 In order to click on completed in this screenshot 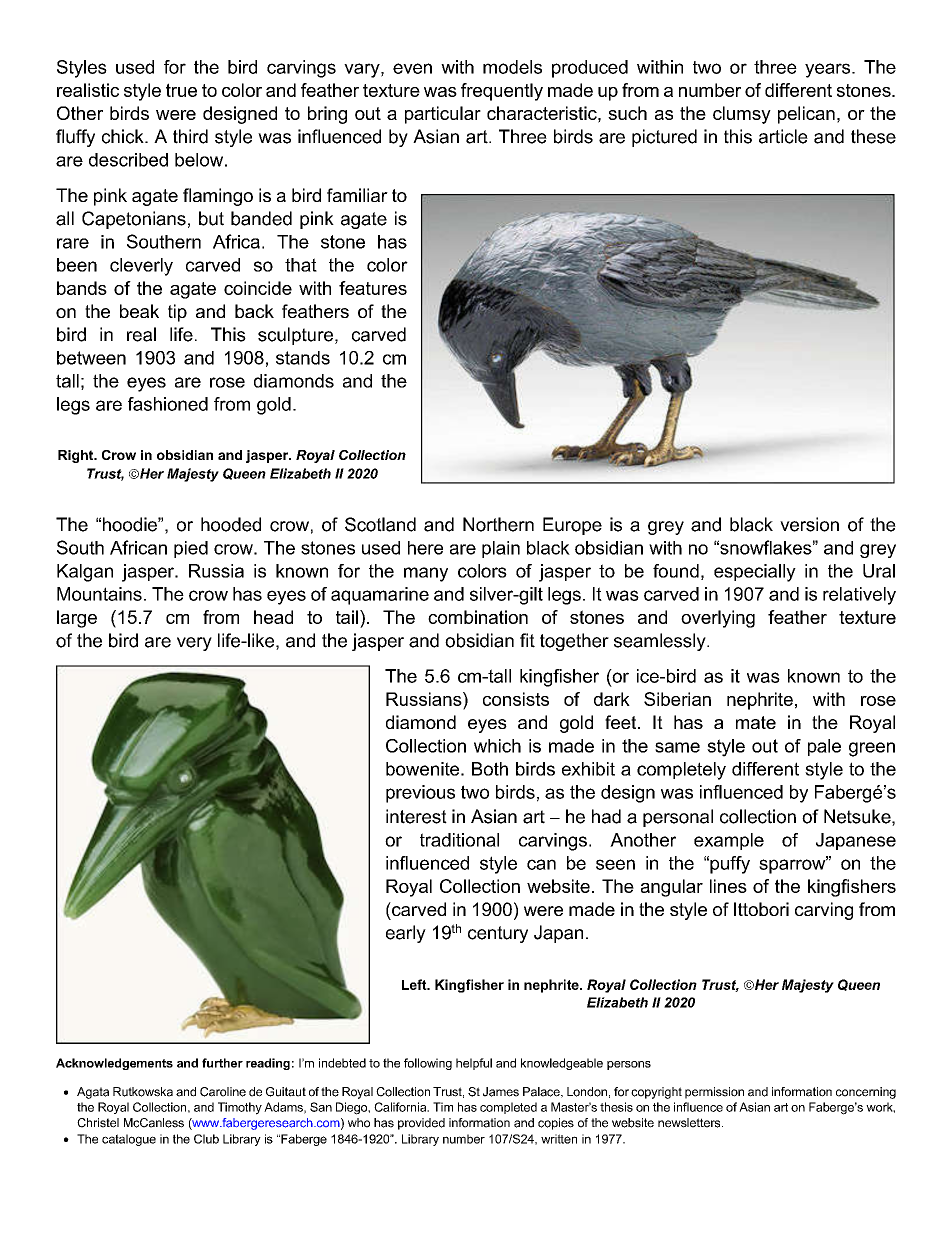, I will do `click(508, 1108)`.
